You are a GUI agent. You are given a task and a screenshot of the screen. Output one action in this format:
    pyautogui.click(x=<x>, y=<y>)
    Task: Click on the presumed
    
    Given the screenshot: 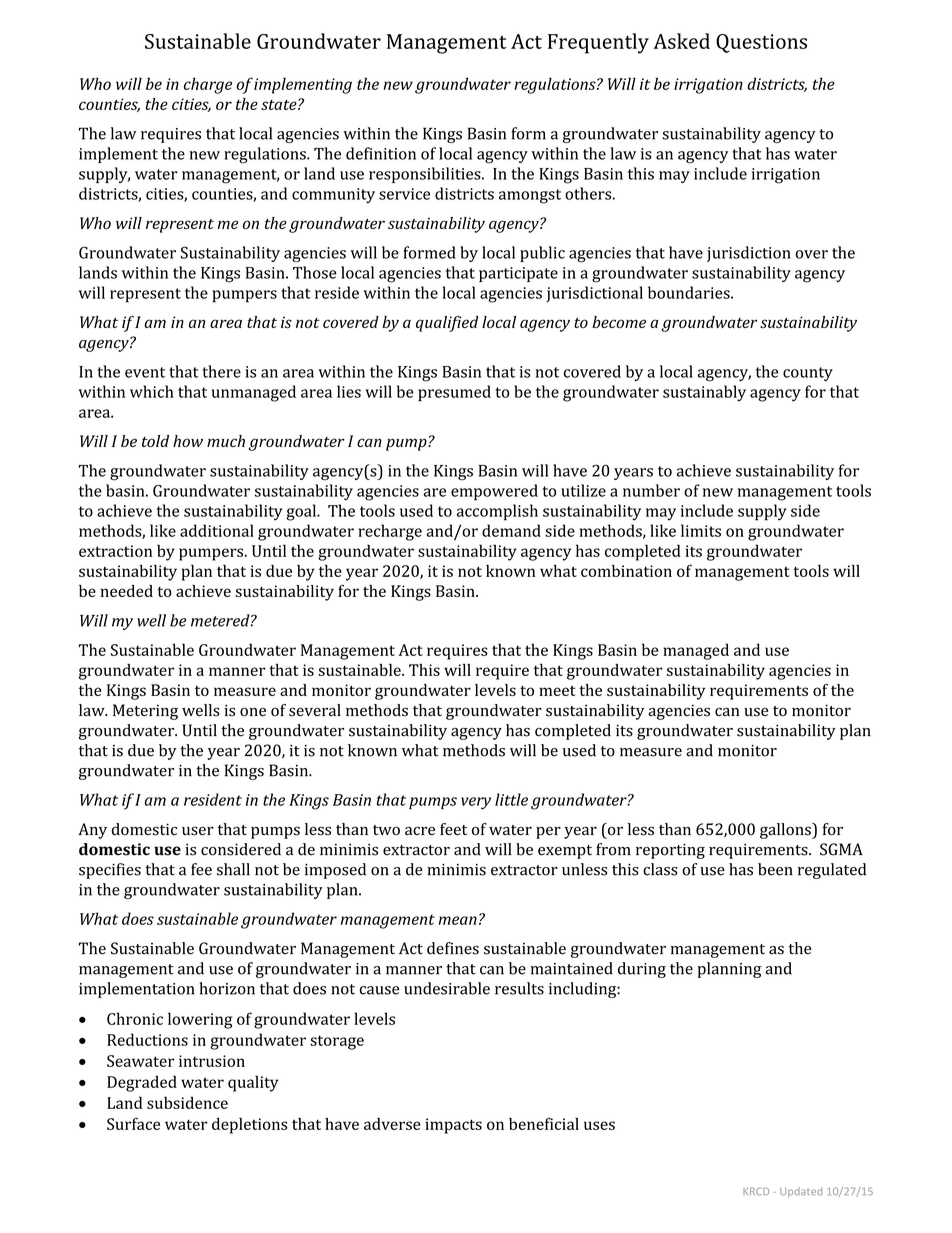 What is the action you would take?
    pyautogui.click(x=454, y=393)
